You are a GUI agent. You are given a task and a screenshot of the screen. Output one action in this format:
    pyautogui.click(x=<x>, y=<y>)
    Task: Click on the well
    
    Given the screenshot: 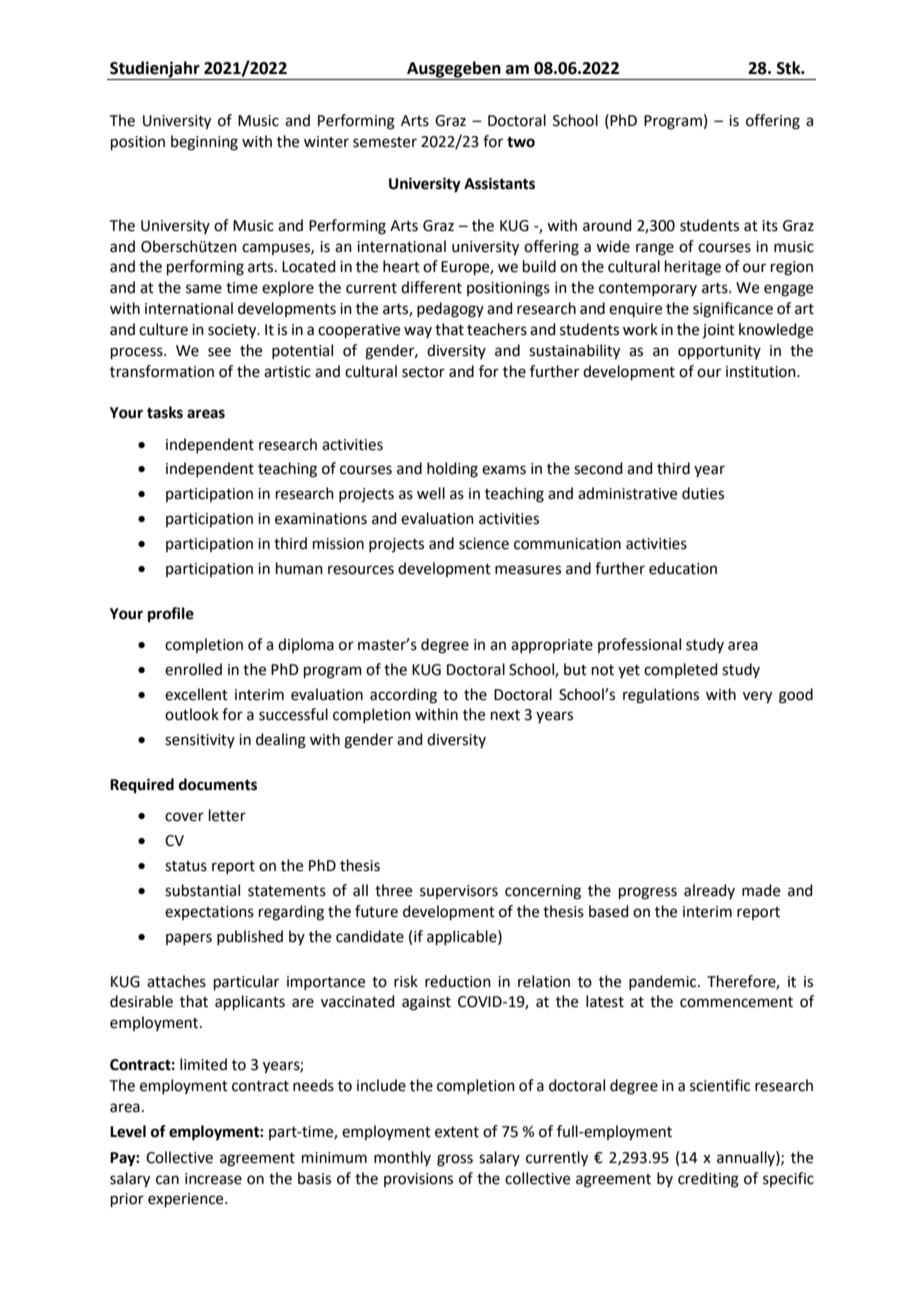 What is the action you would take?
    pyautogui.click(x=431, y=493)
